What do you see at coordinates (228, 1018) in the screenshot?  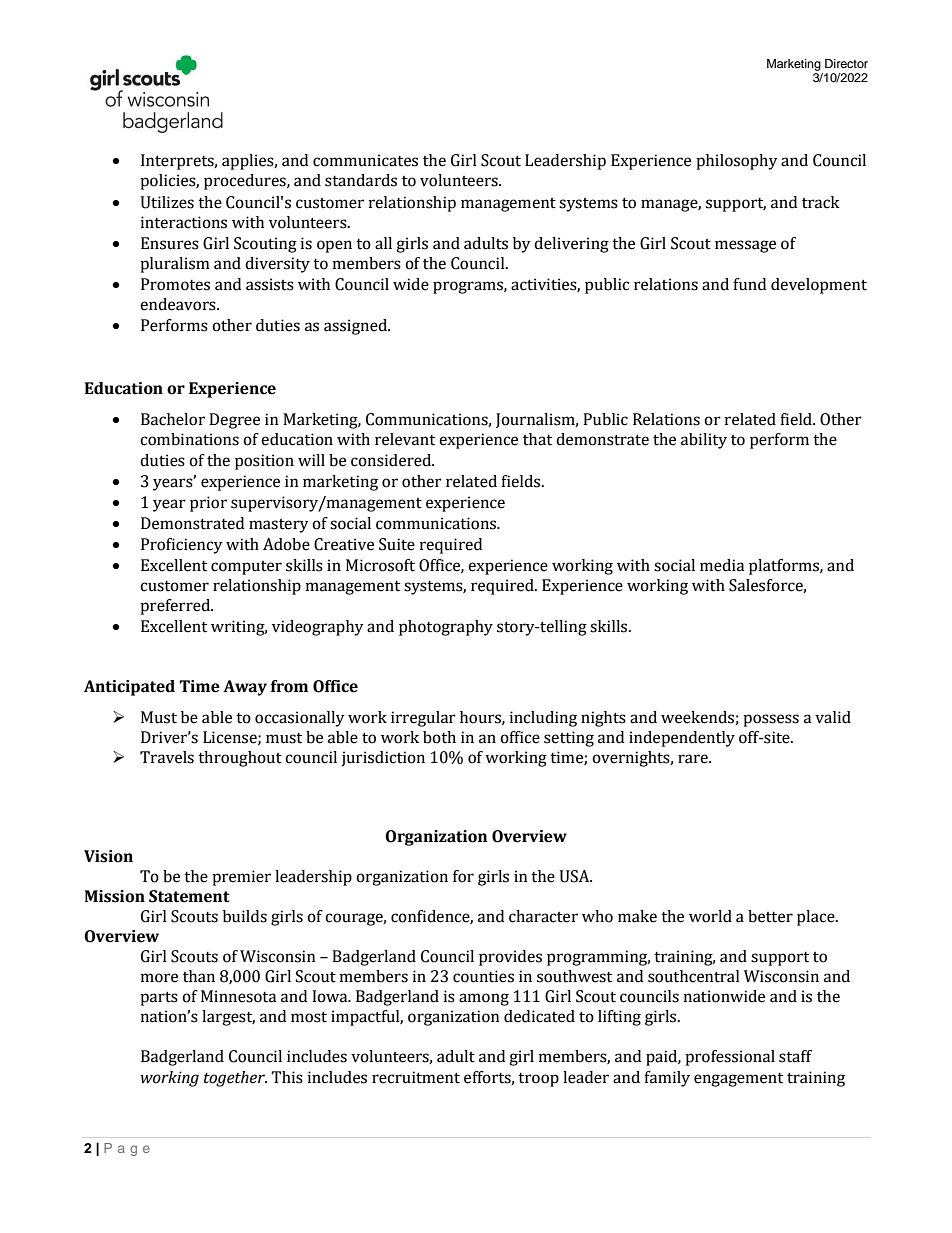 I see `largest` at bounding box center [228, 1018].
